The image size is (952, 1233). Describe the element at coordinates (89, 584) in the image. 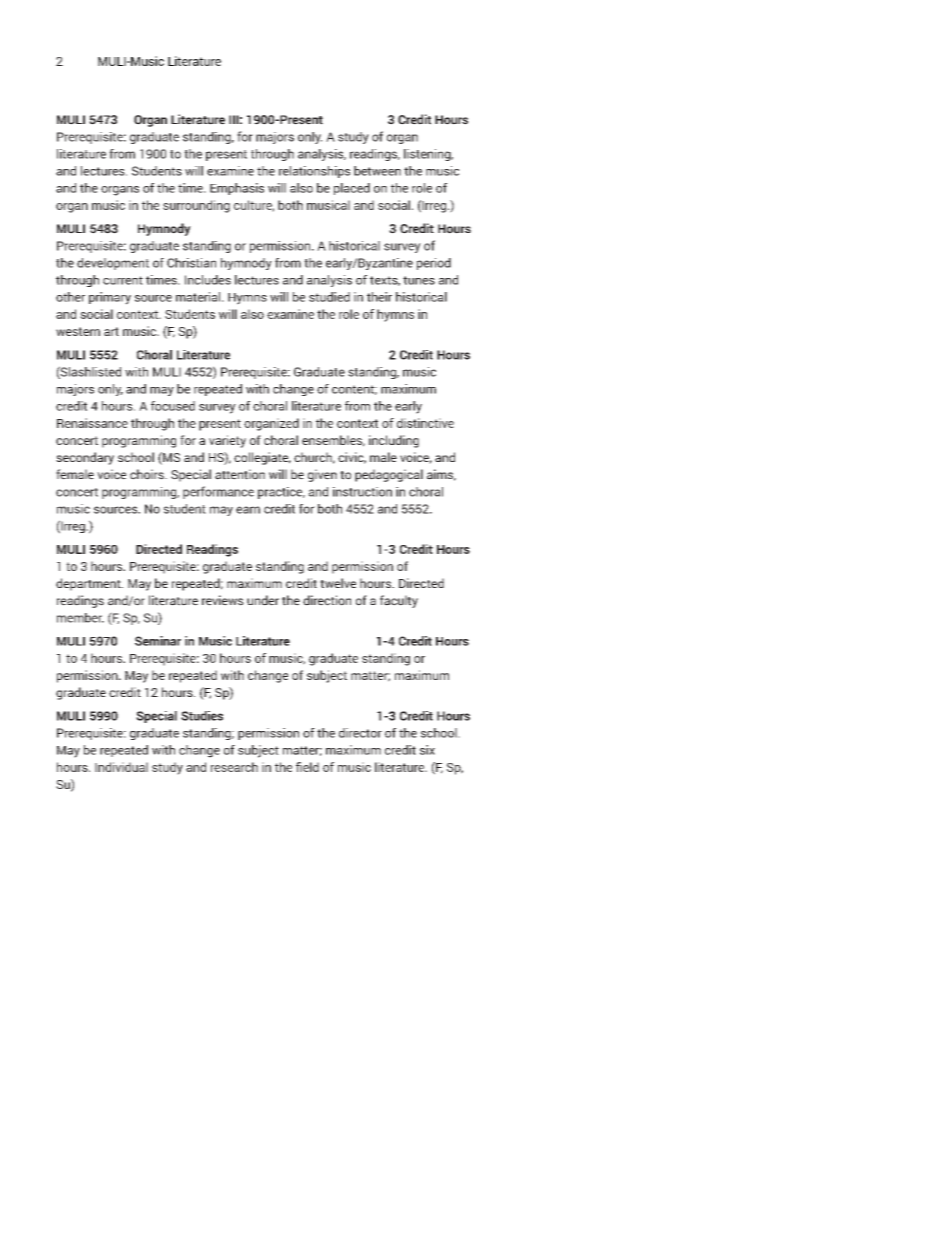

I see `department` at that location.
